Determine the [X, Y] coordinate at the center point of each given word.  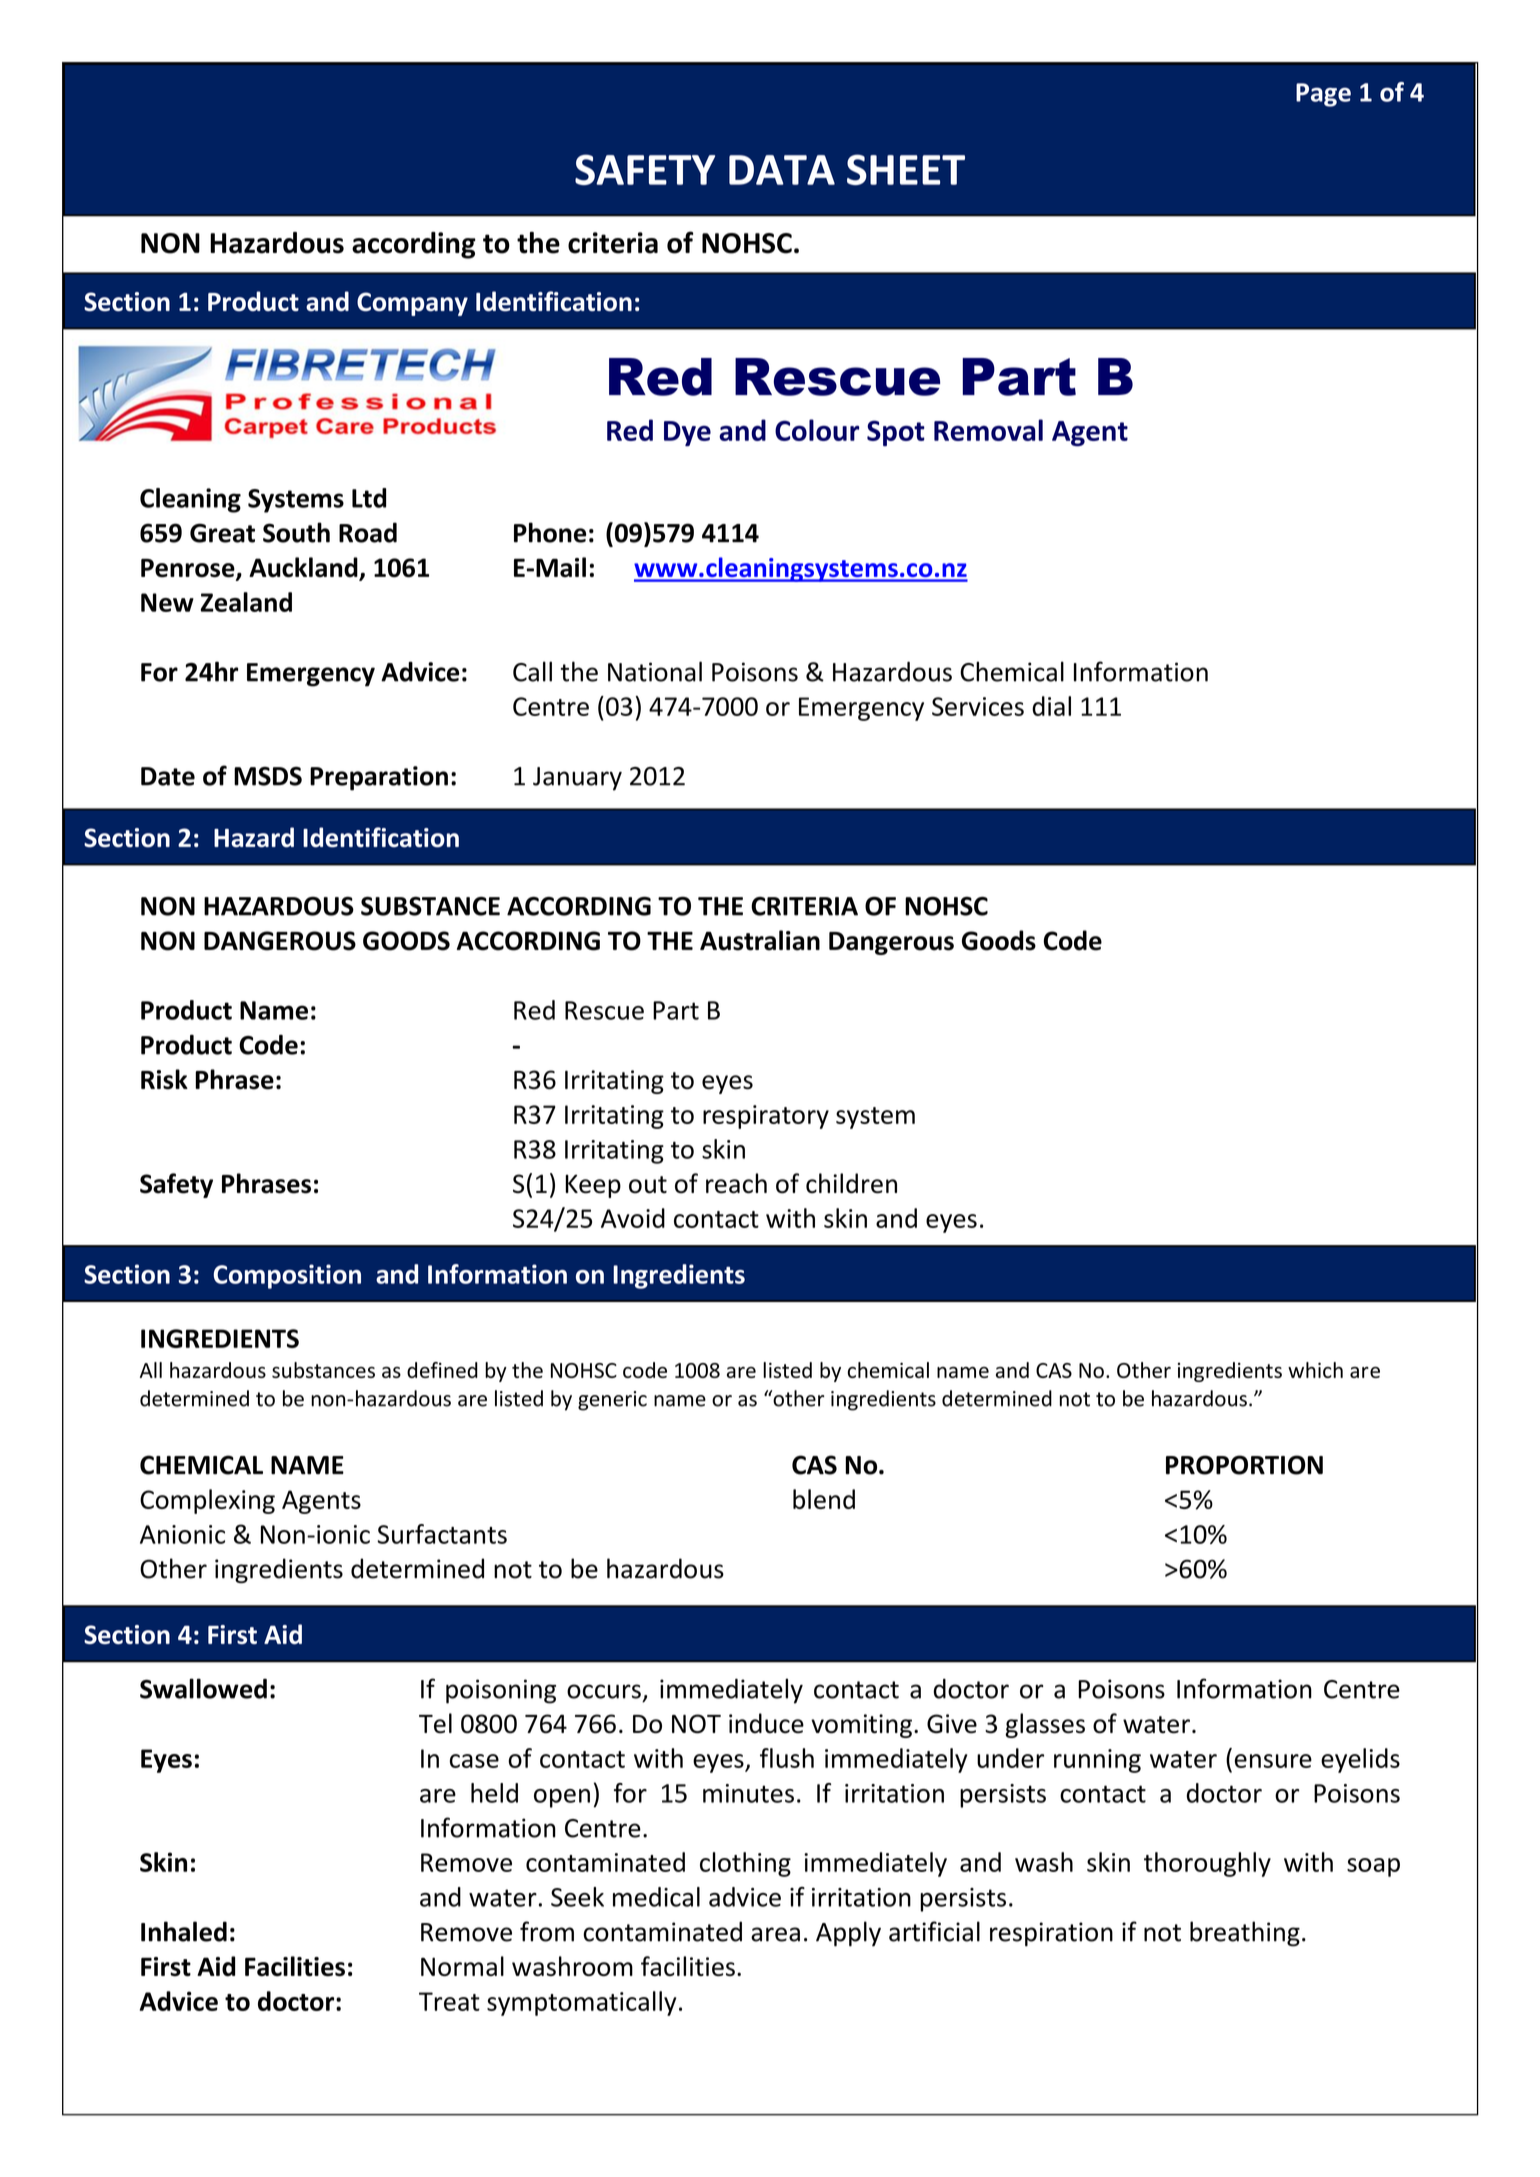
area [775, 1934]
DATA [782, 170]
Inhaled [184, 1931]
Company [412, 304]
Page [1323, 95]
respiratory [766, 1117]
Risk [164, 1079]
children [851, 1183]
